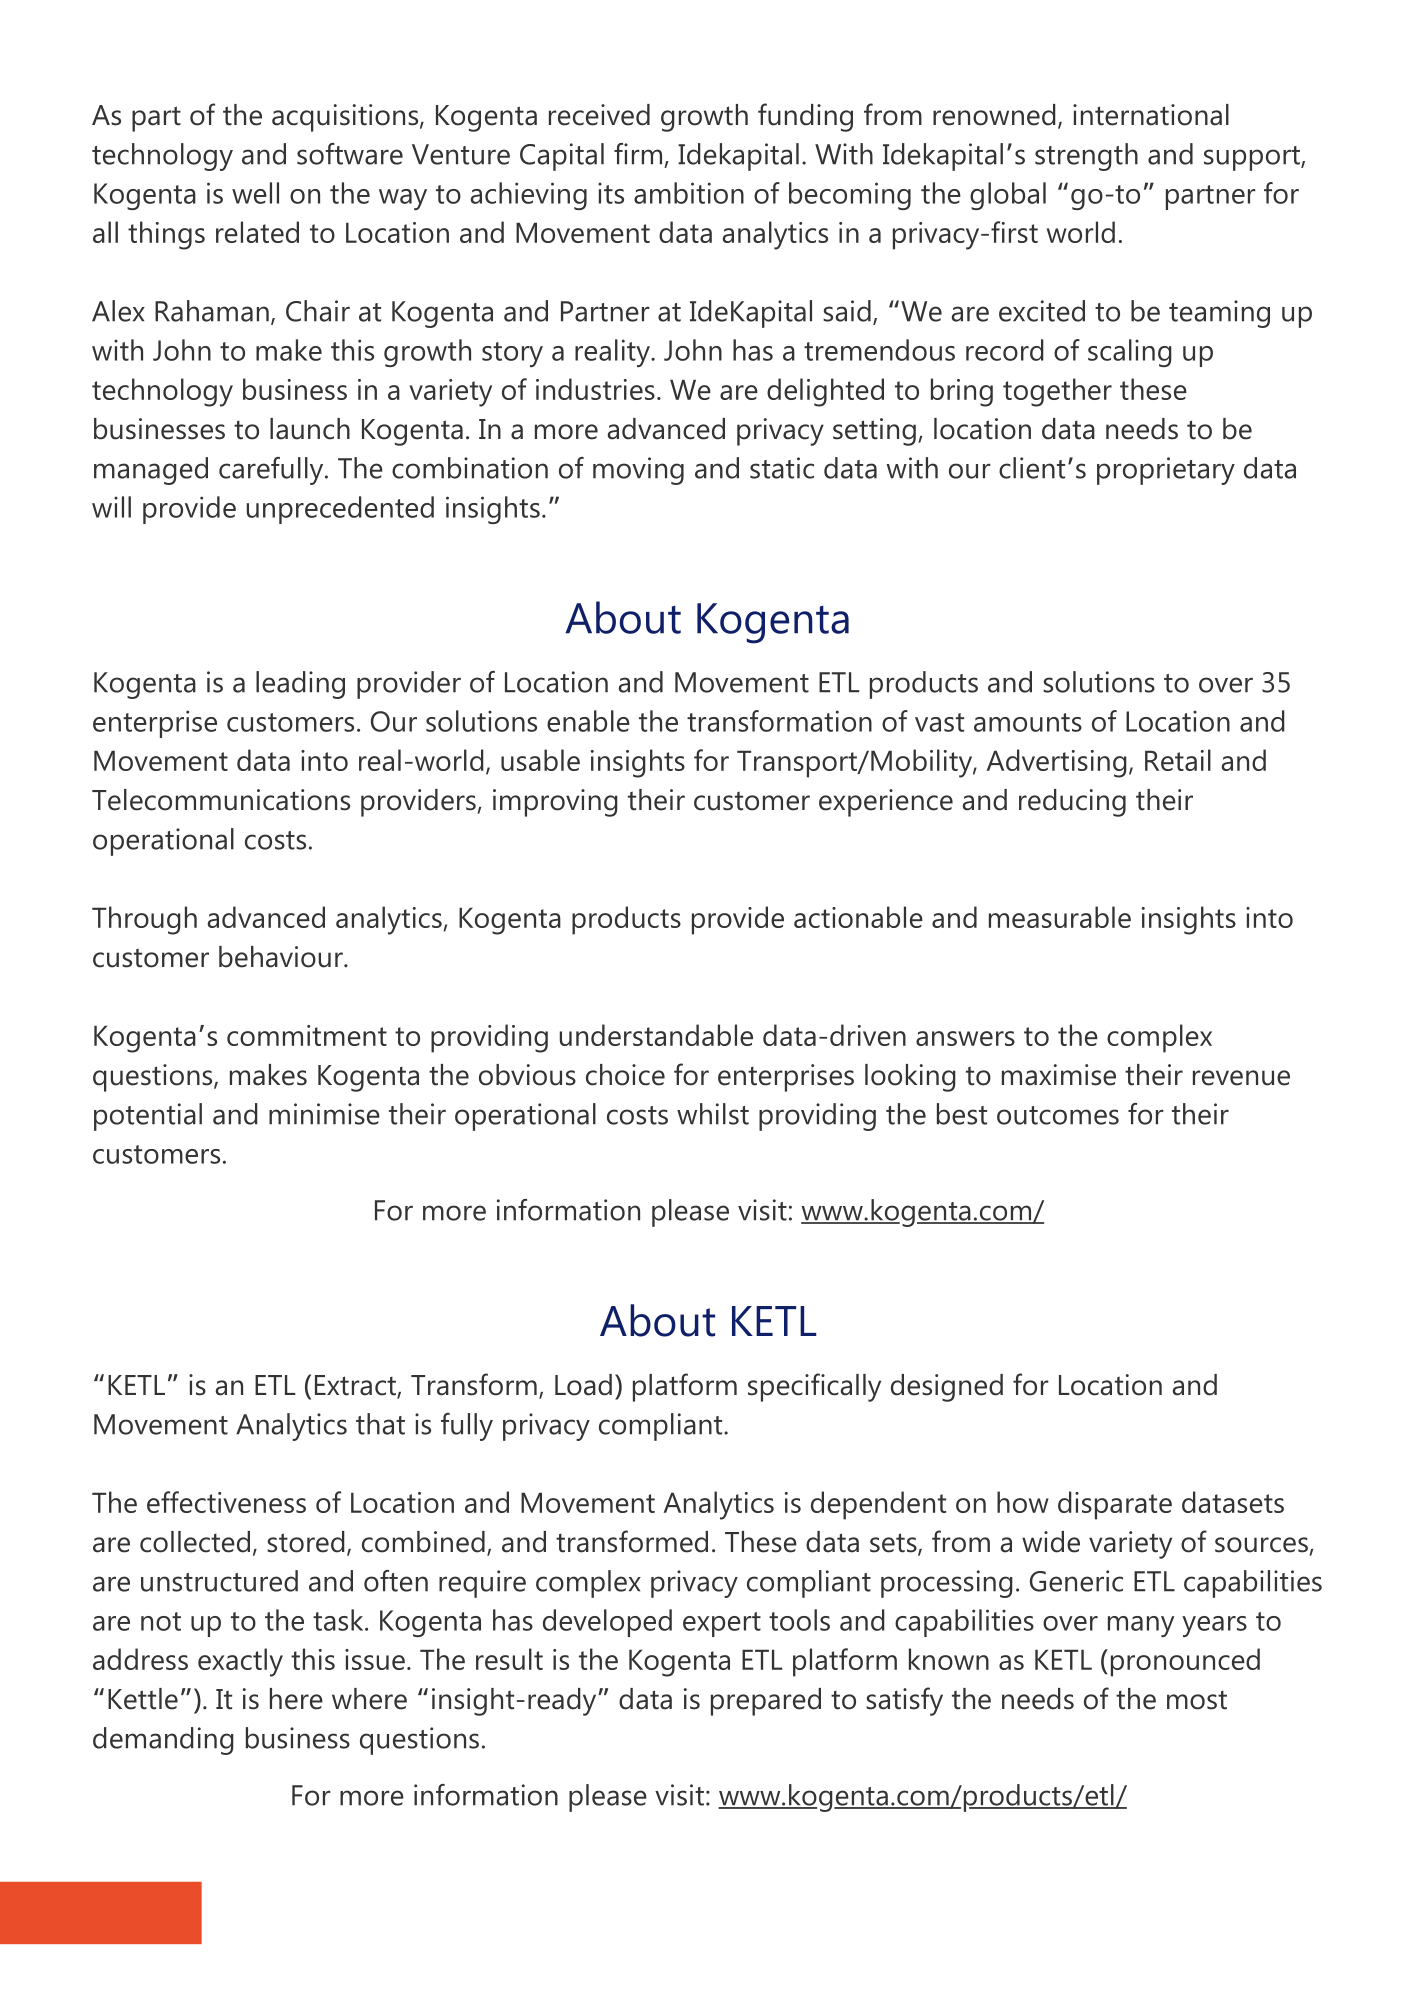 The image size is (1417, 2006). Describe the element at coordinates (689, 193) in the page. I see `ambition` at that location.
